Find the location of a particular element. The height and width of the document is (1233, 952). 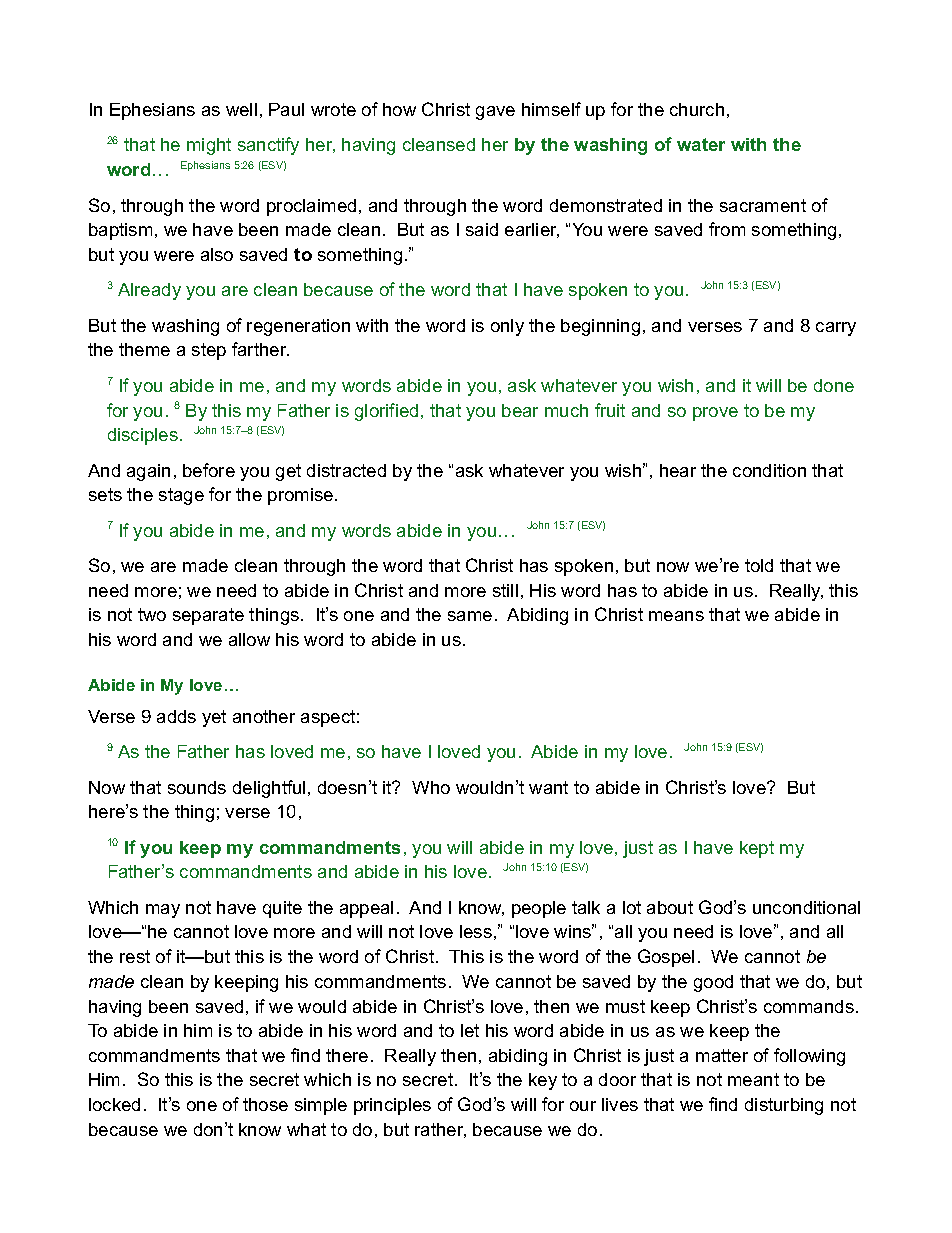

those is located at coordinates (265, 1104).
